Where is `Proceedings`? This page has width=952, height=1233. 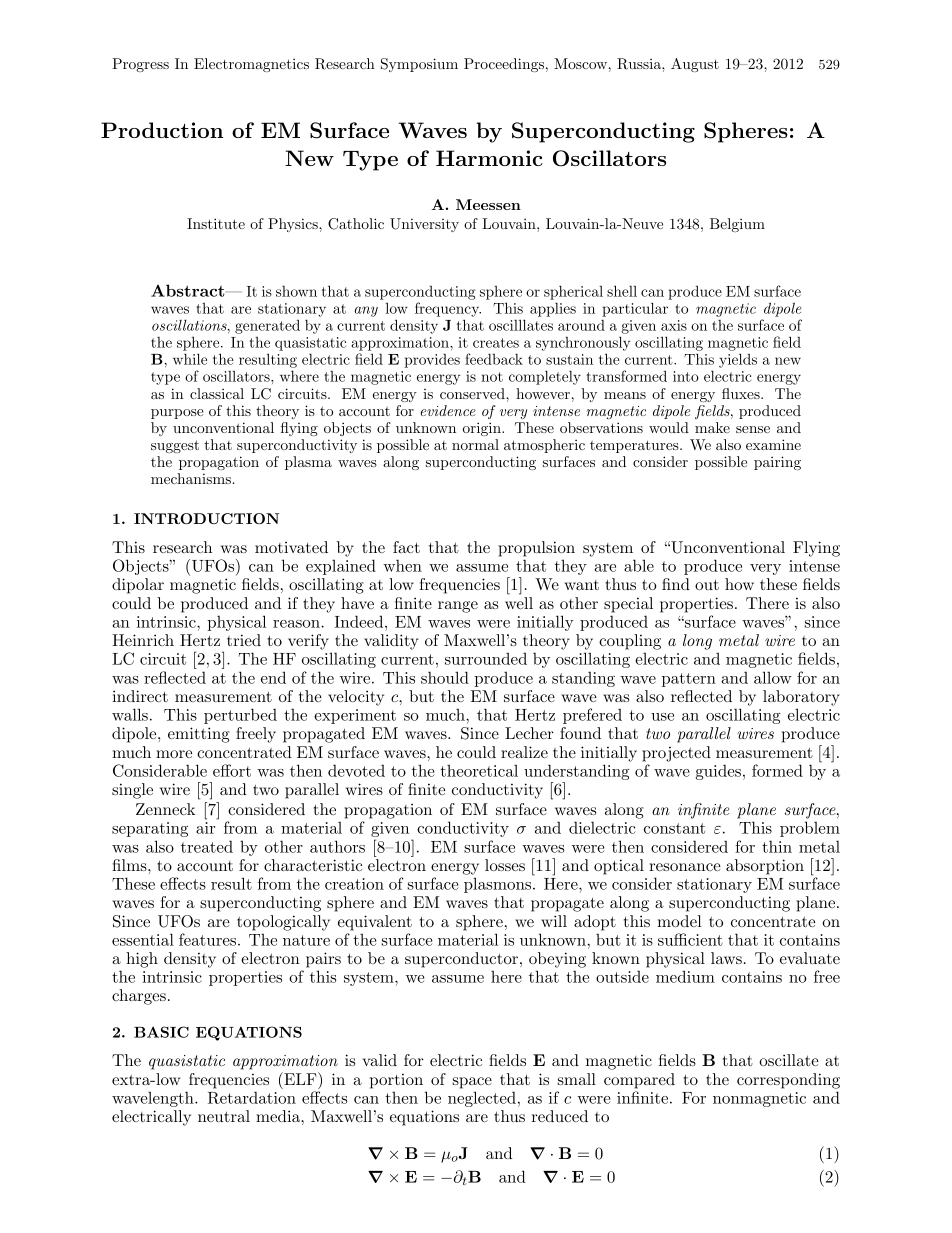 Proceedings is located at coordinates (504, 65).
